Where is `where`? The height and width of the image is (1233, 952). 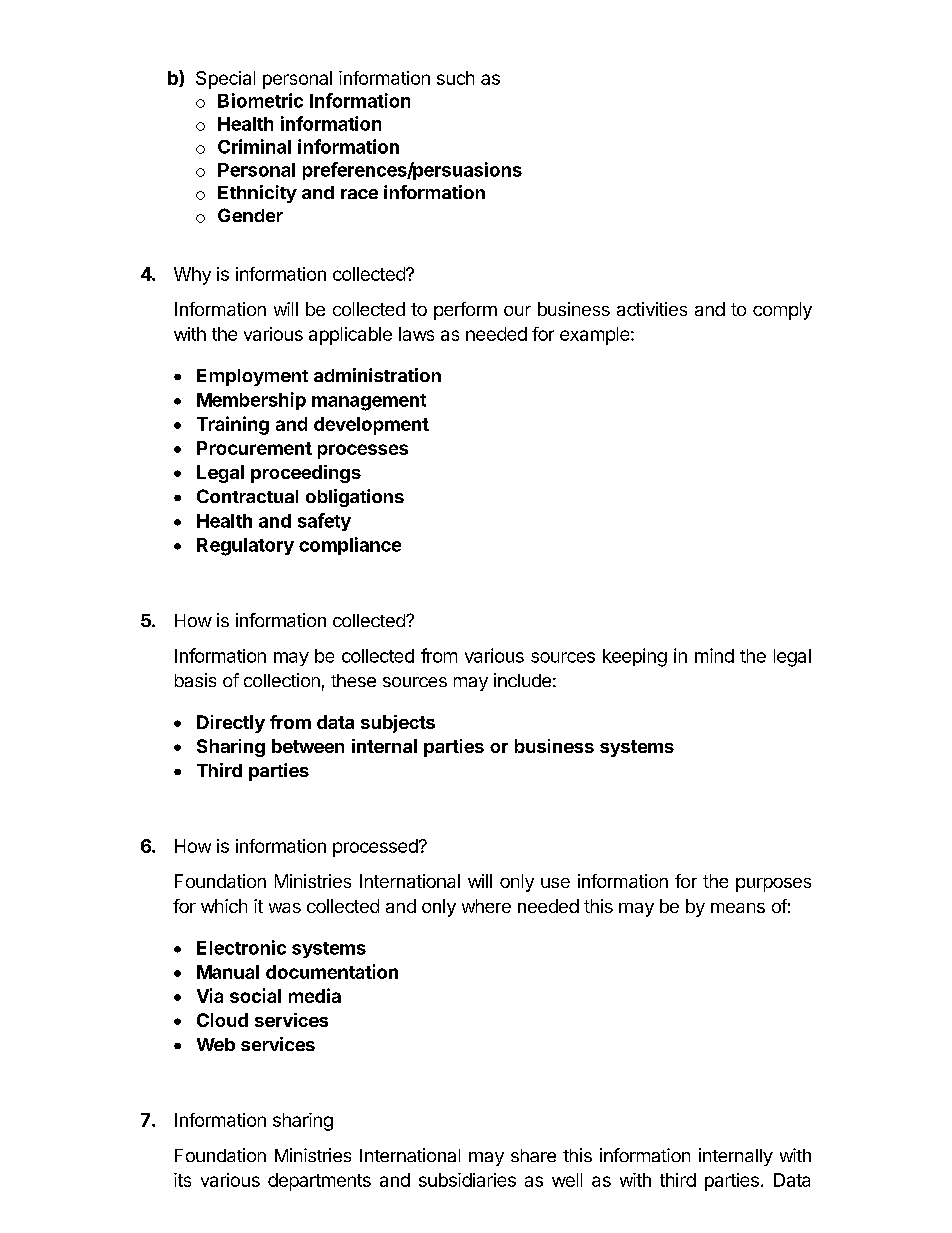
where is located at coordinates (486, 906).
